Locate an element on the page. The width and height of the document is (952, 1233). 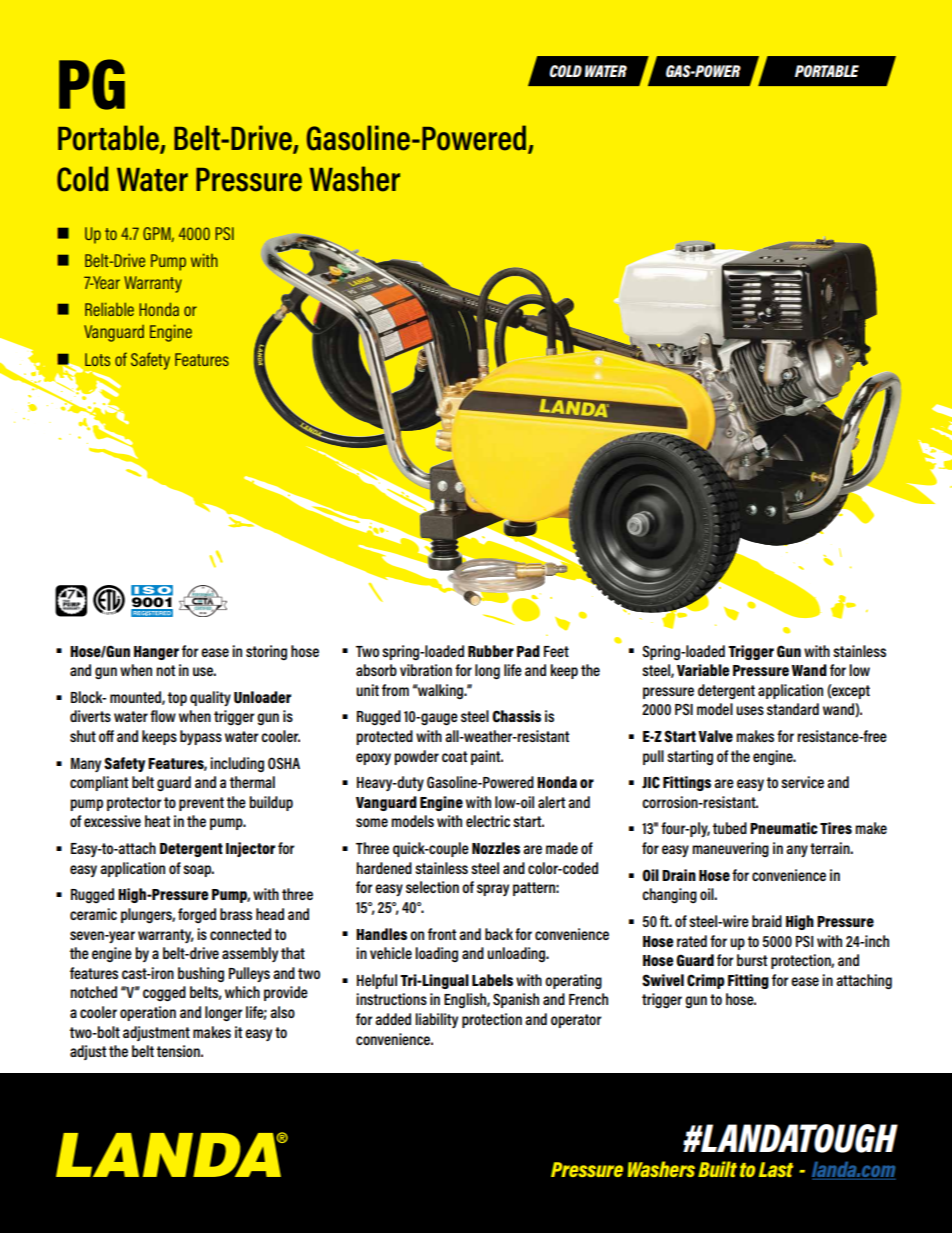
Rubber is located at coordinates (491, 651).
